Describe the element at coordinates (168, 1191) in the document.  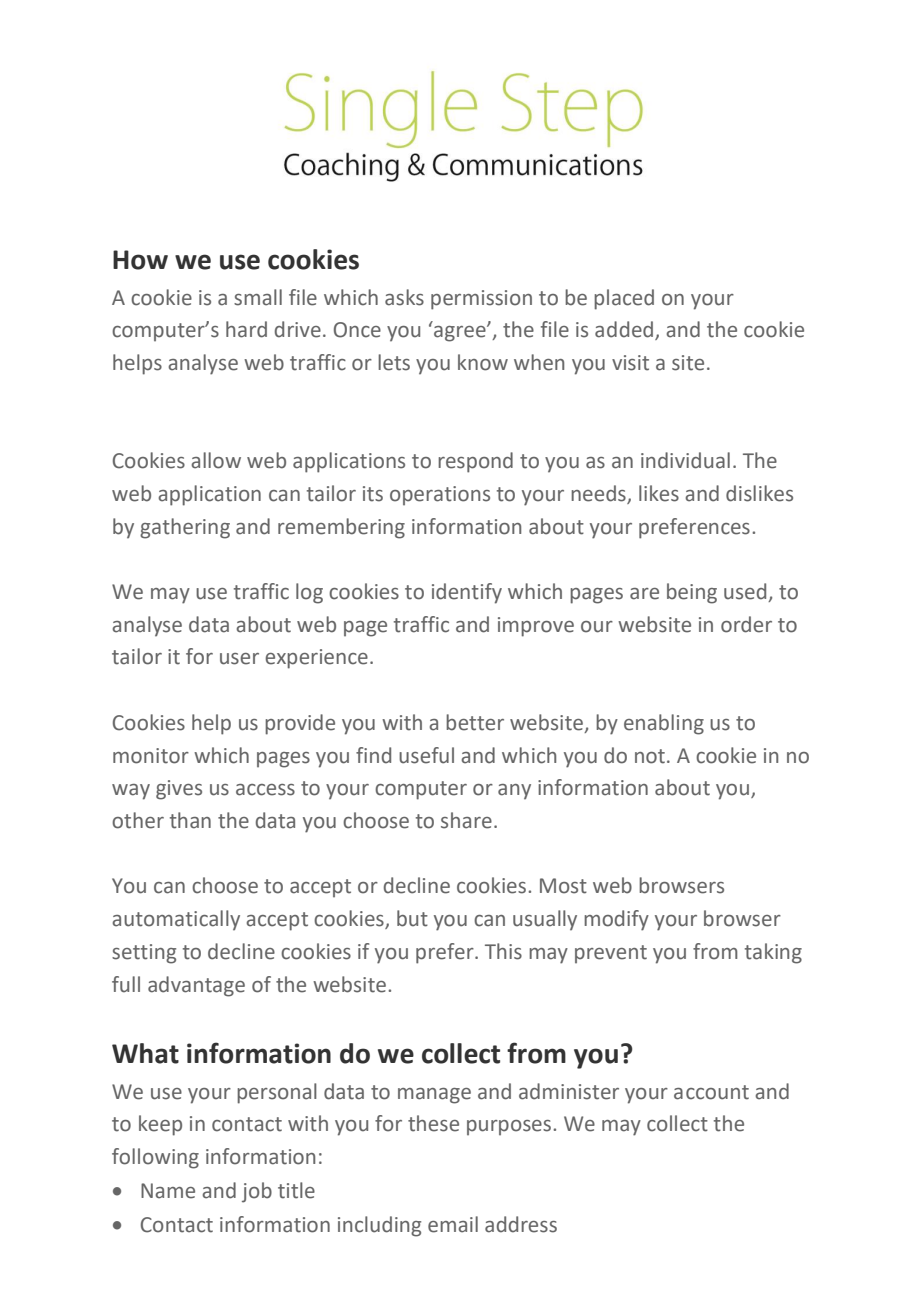
I see `Name` at that location.
